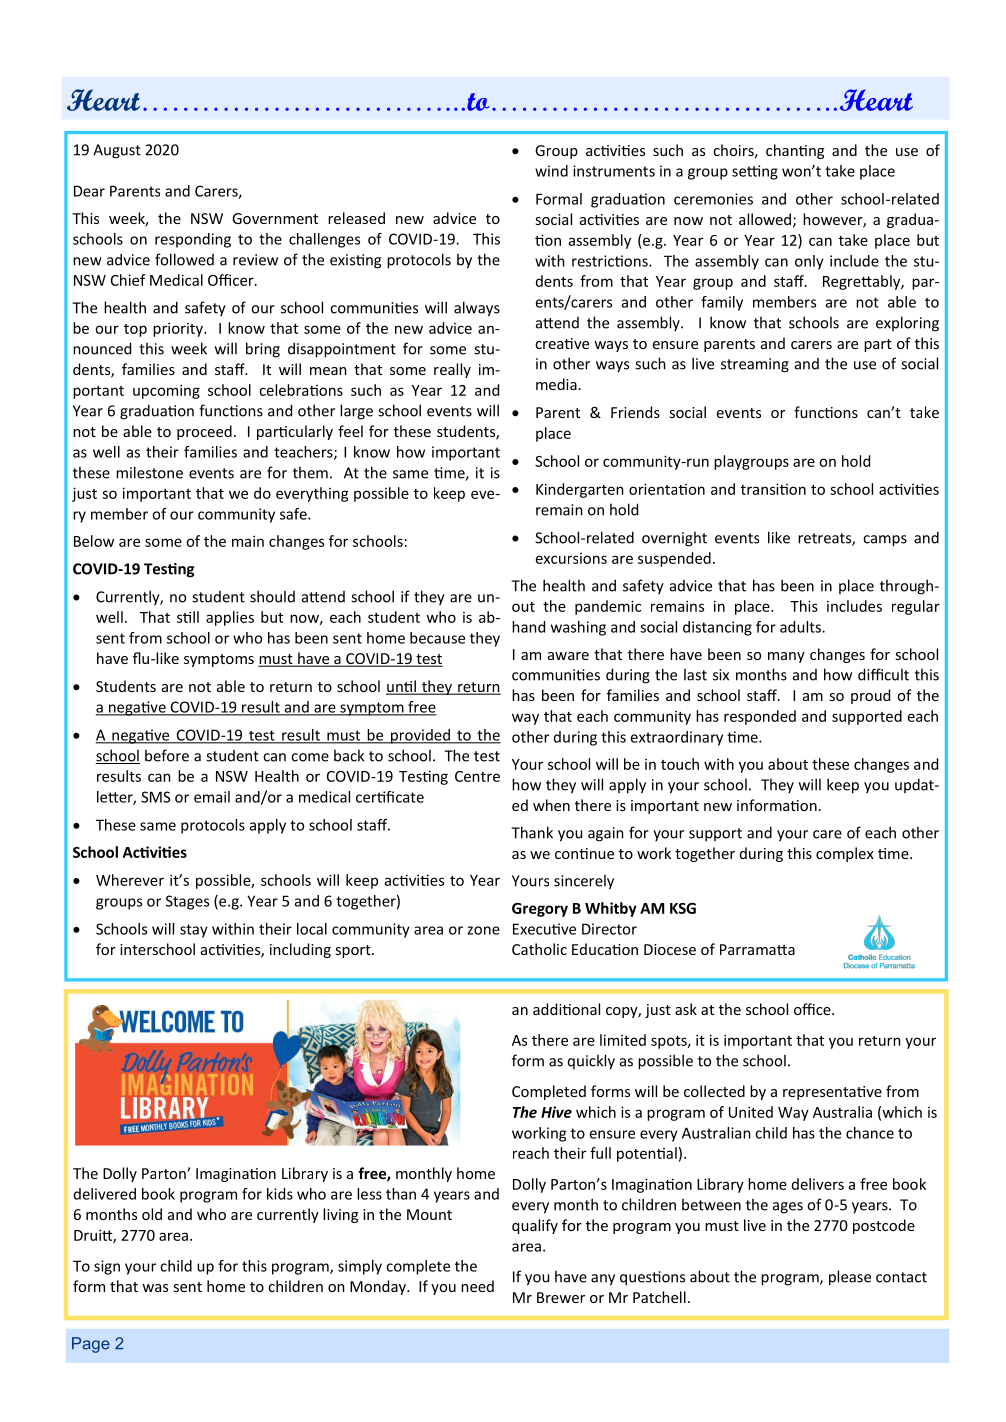 The width and height of the screenshot is (1006, 1422). I want to click on zone, so click(483, 930).
